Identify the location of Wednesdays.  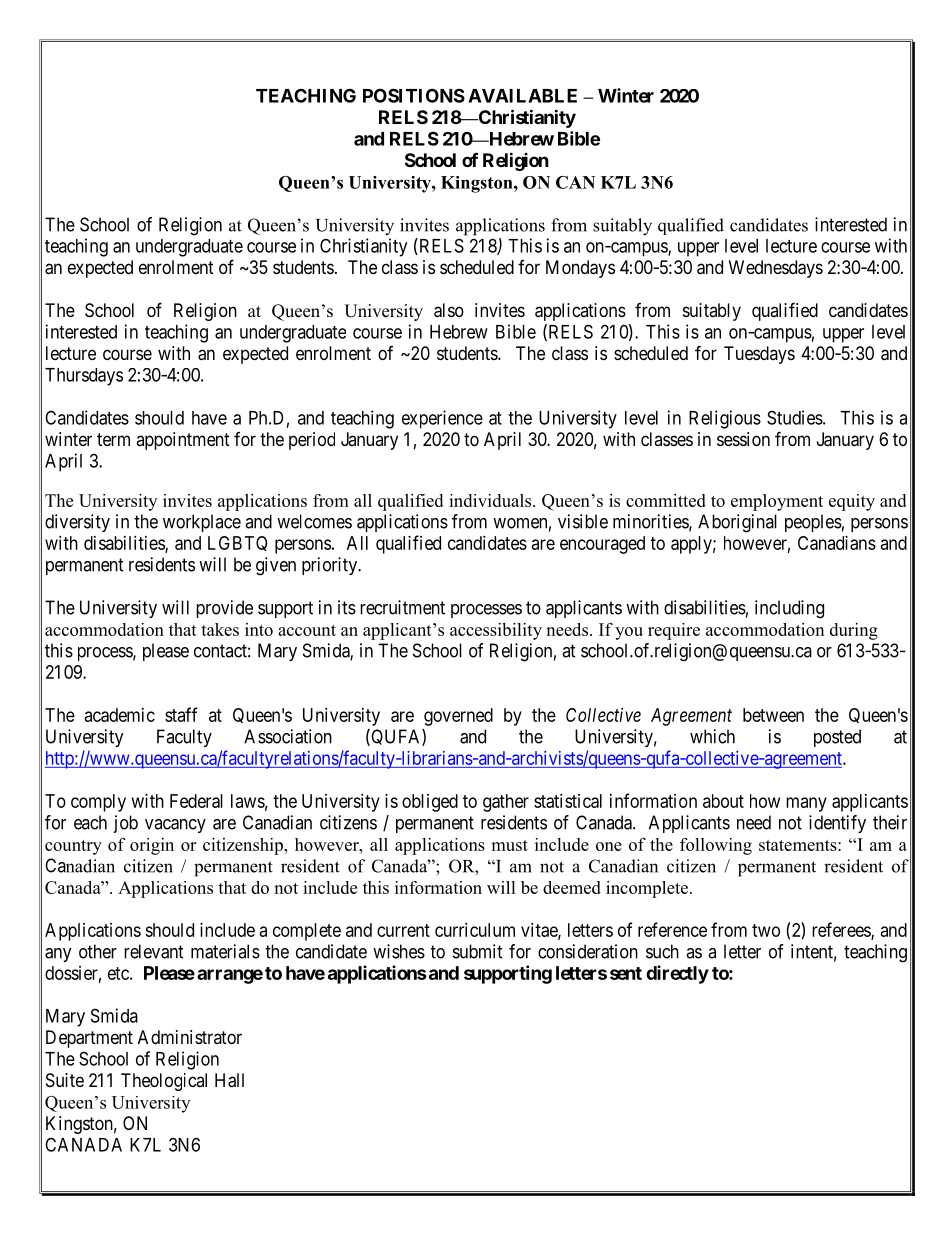
(776, 269).
